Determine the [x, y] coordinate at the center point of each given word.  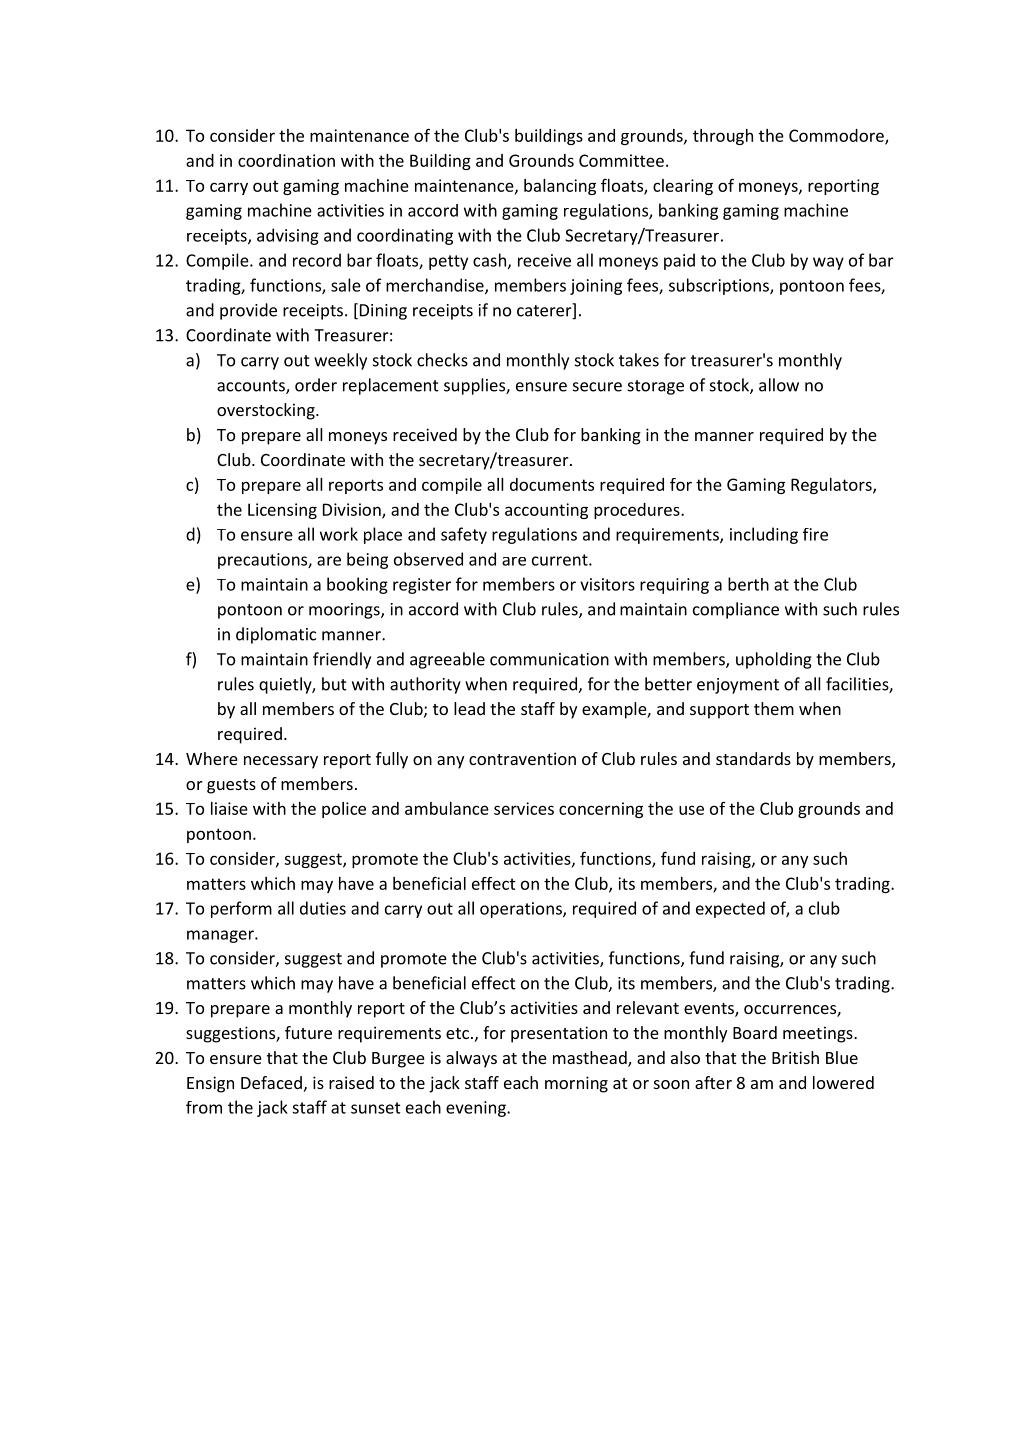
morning [576, 1084]
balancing [560, 187]
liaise [229, 808]
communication [549, 659]
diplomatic [276, 635]
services [524, 808]
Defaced [271, 1082]
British [795, 1057]
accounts [252, 387]
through [723, 137]
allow [779, 385]
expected [730, 909]
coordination [286, 160]
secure [597, 387]
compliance [736, 610]
